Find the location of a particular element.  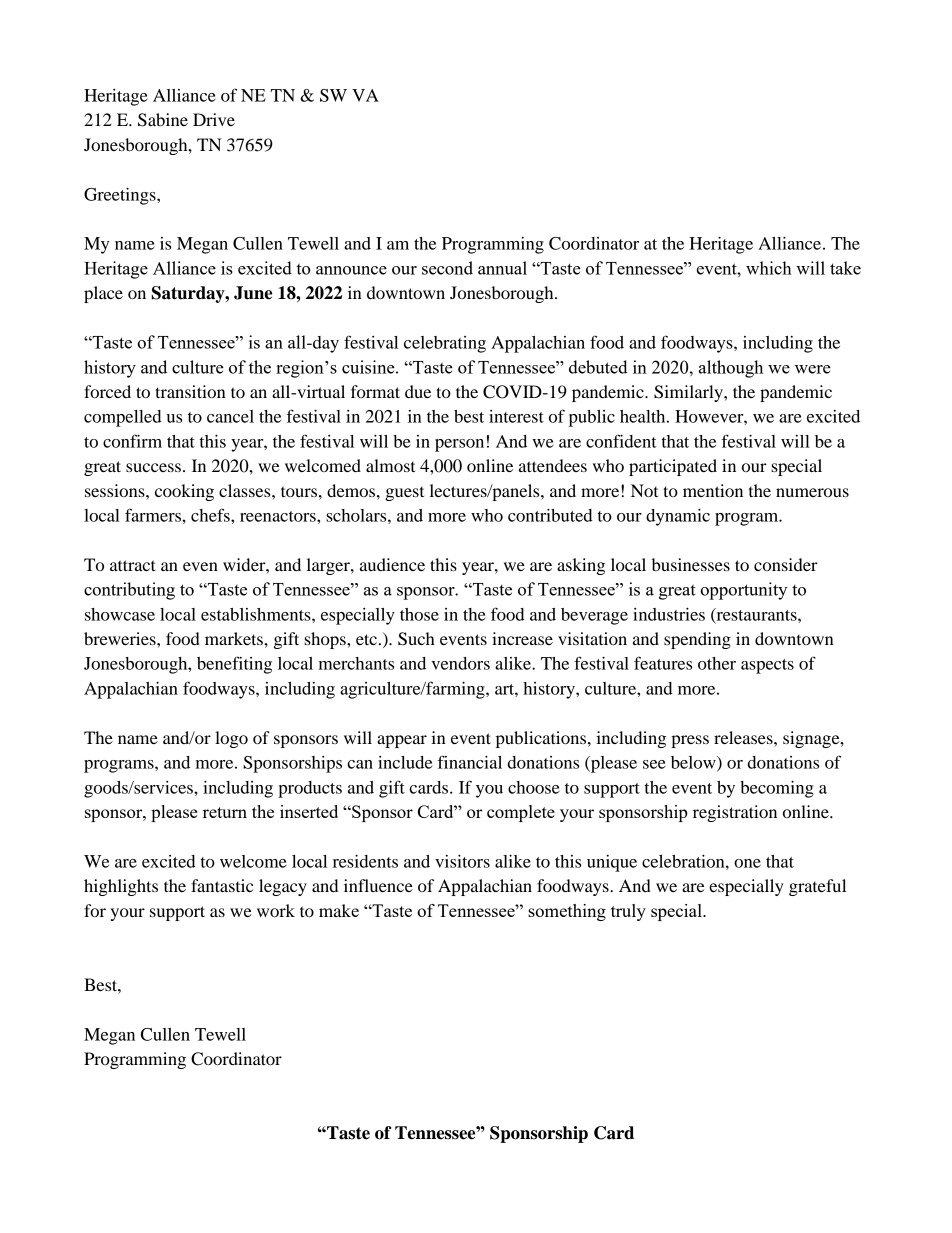

which is located at coordinates (769, 268).
